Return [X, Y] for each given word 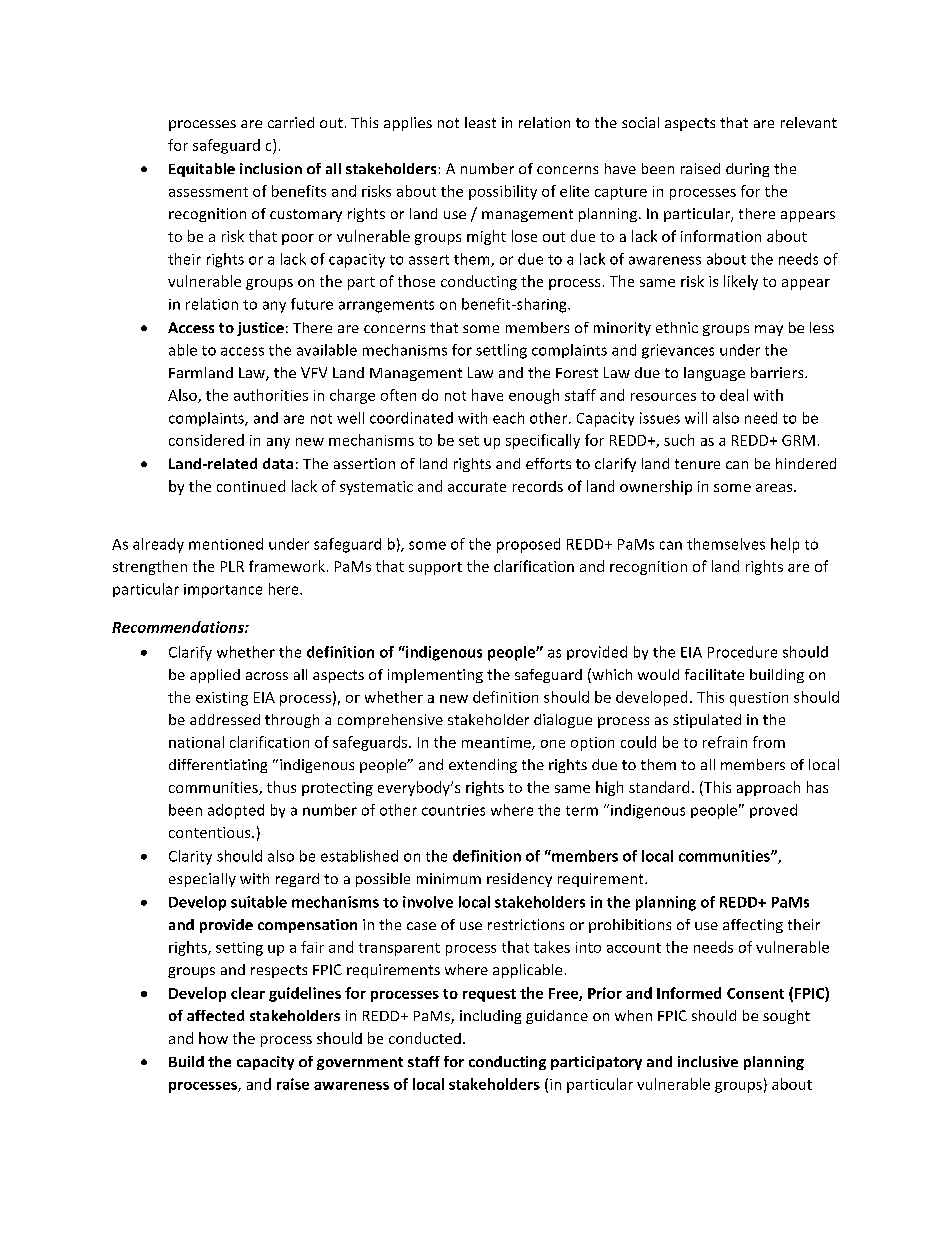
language [714, 374]
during [747, 170]
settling [501, 351]
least [480, 122]
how [213, 1038]
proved [773, 811]
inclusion [271, 168]
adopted [236, 811]
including [490, 1017]
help [785, 545]
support [435, 568]
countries [453, 810]
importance [223, 591]
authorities [271, 395]
